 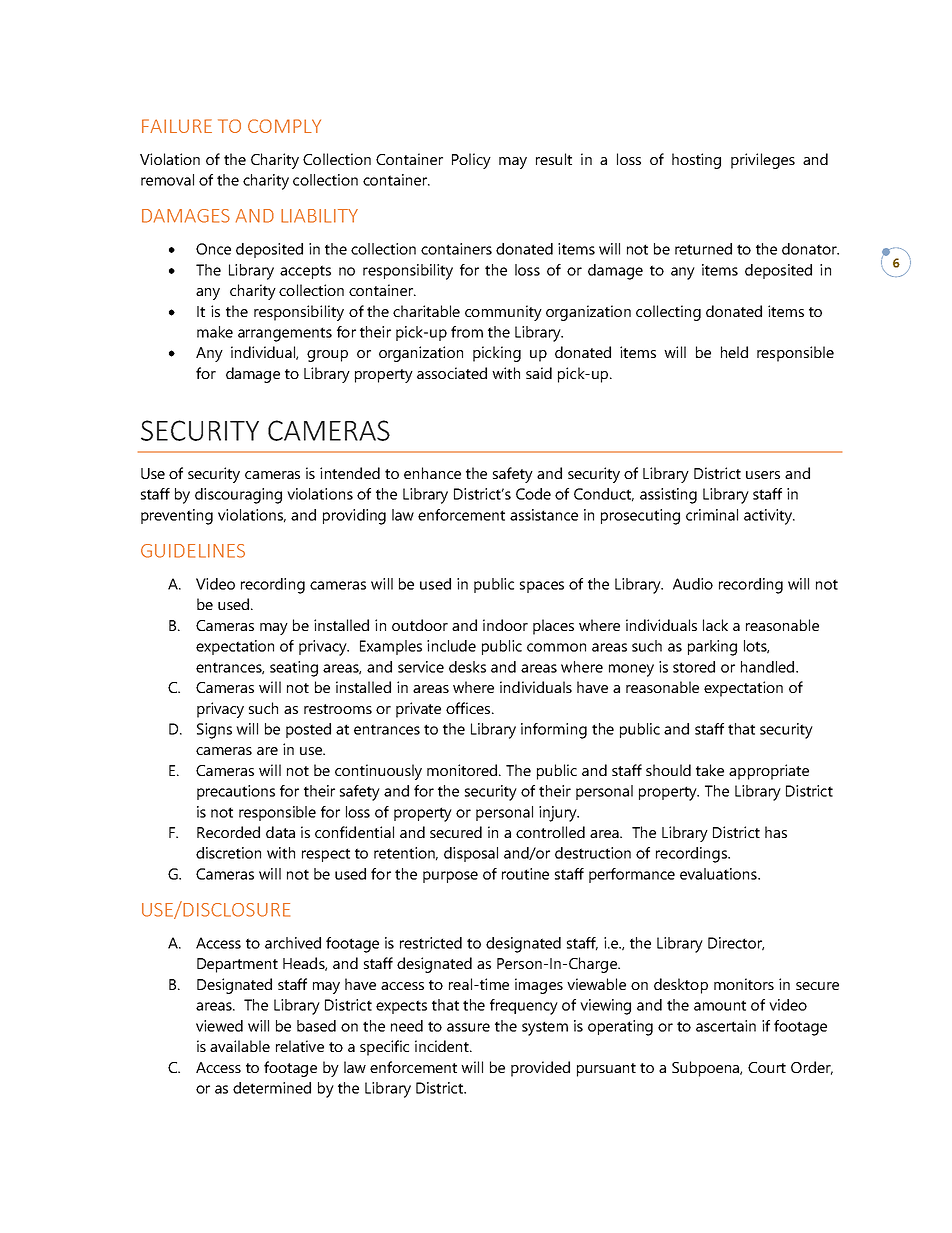 What do you see at coordinates (469, 708) in the screenshot?
I see `offices` at bounding box center [469, 708].
